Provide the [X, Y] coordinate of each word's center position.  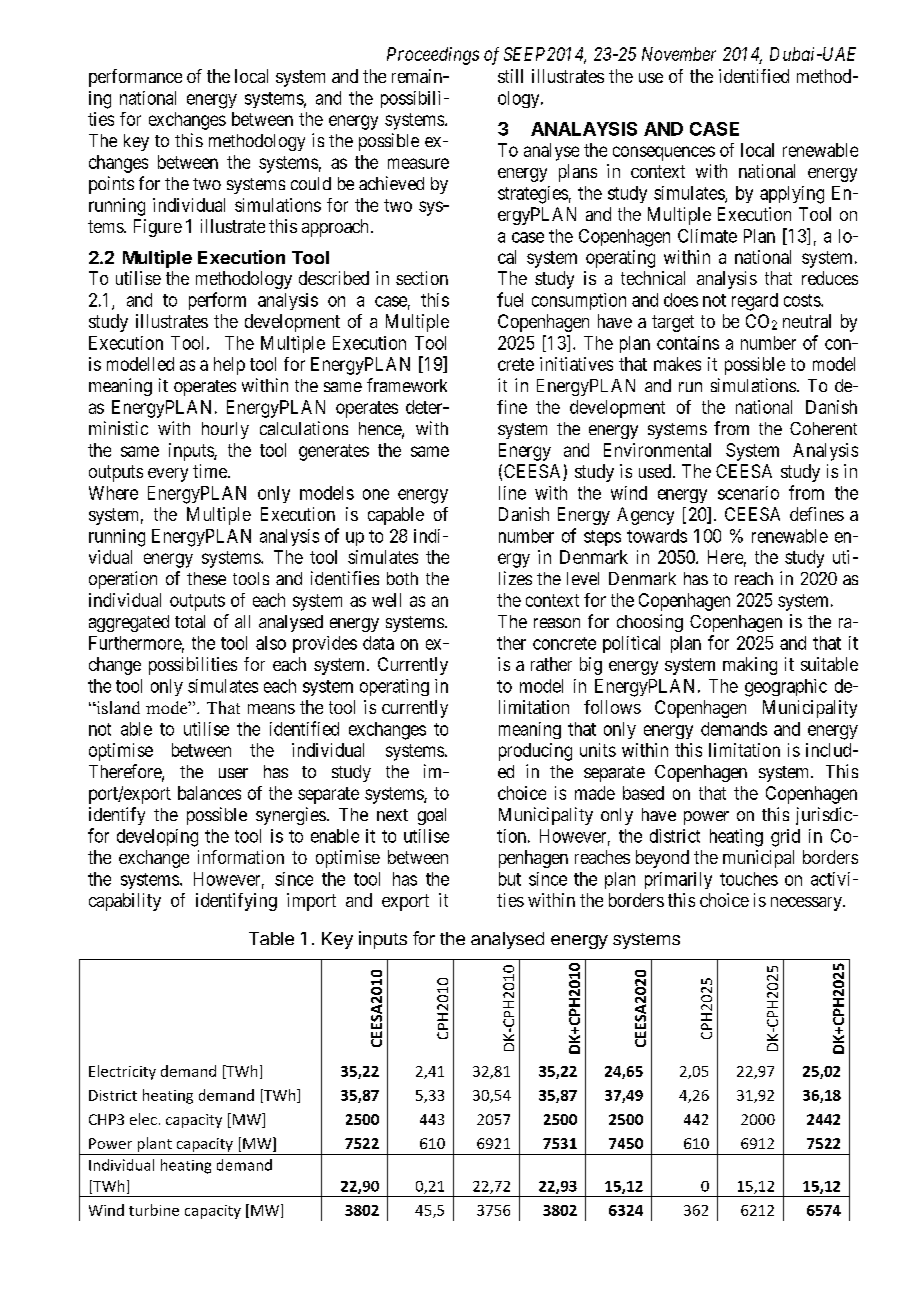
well [386, 600]
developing [157, 838]
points [111, 185]
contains [688, 343]
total [190, 621]
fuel [510, 299]
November [679, 54]
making [750, 666]
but [510, 879]
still [510, 76]
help [229, 366]
